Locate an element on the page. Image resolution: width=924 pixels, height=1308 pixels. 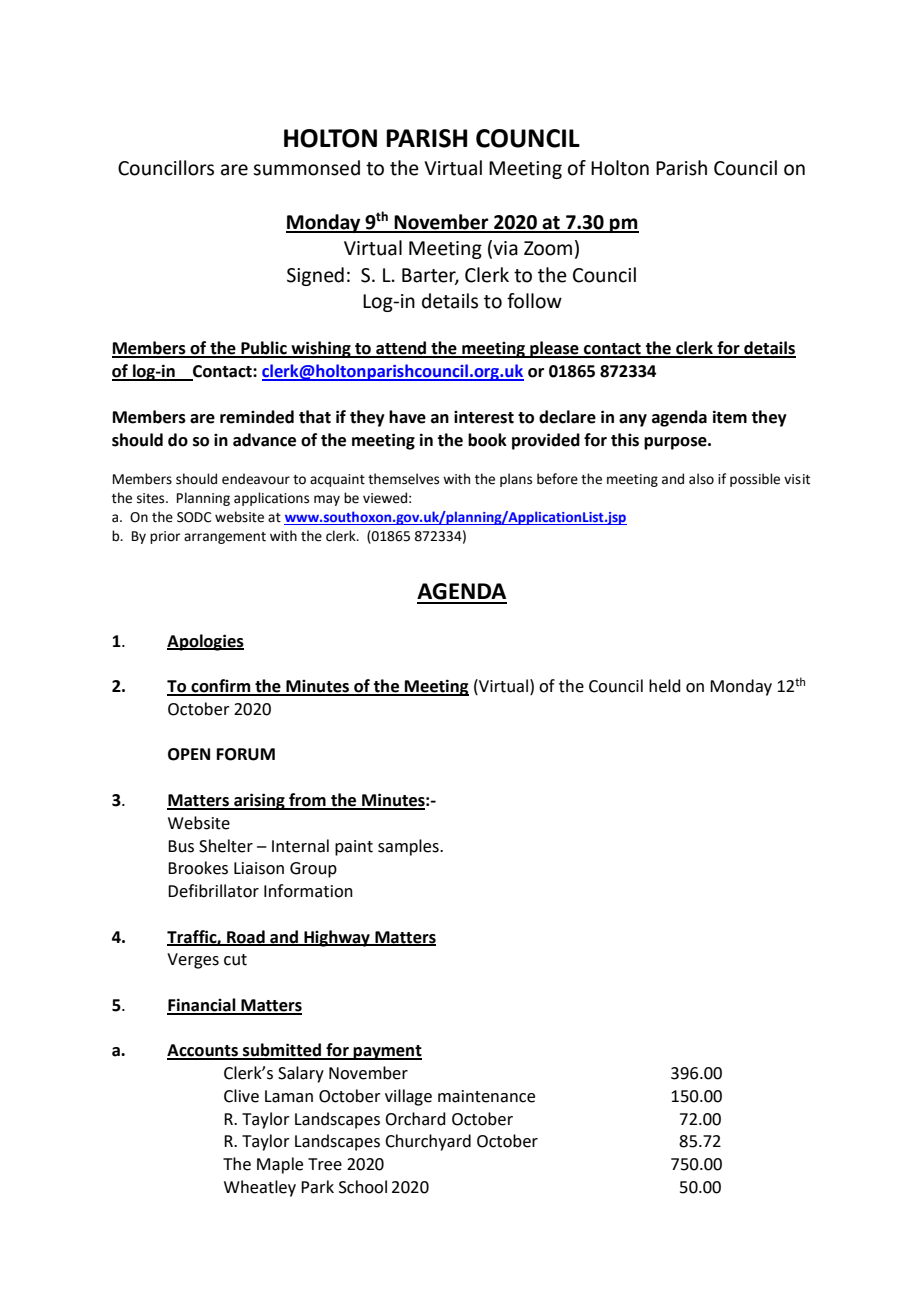
Highway is located at coordinates (337, 938).
